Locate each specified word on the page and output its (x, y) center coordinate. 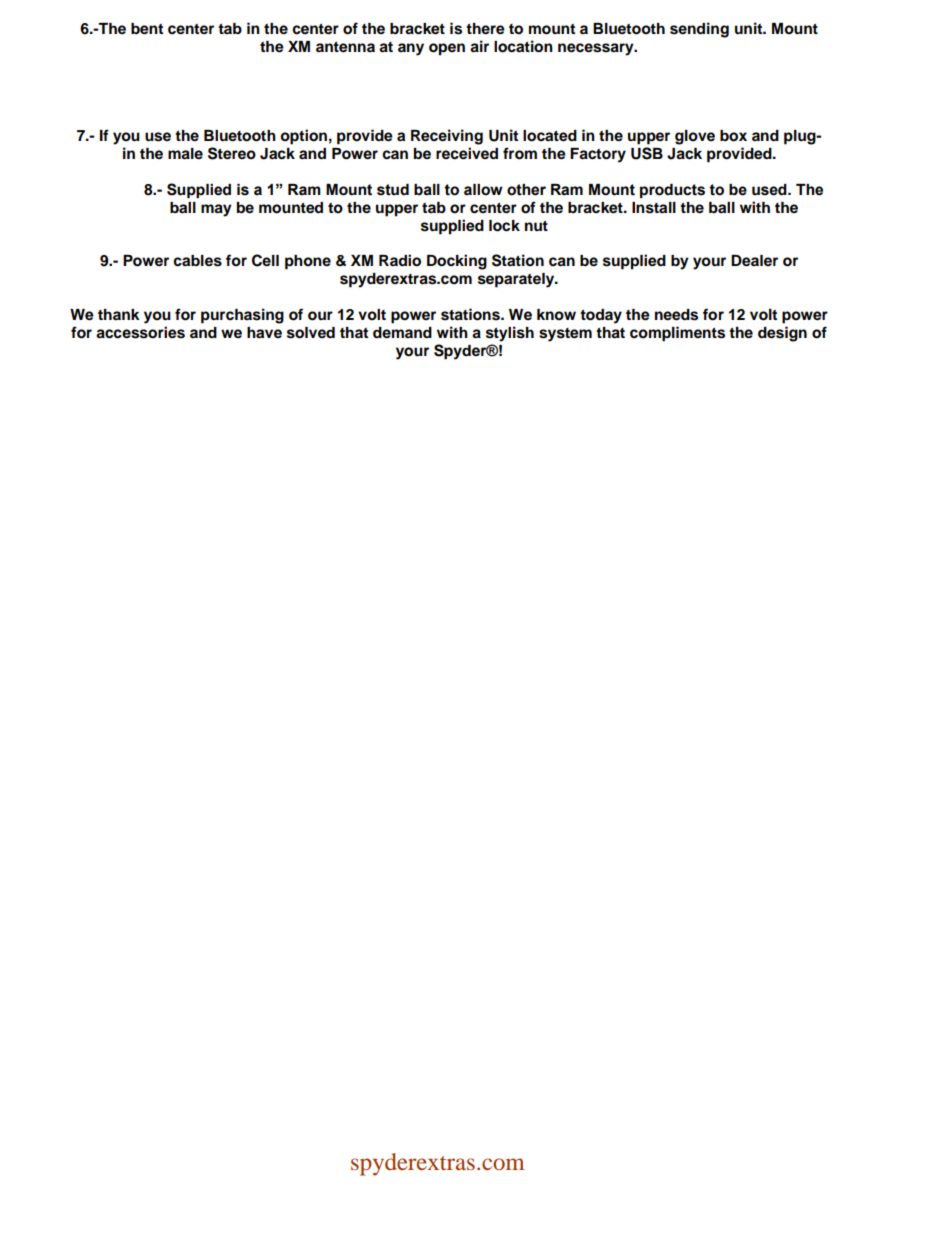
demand (402, 333)
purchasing (242, 316)
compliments (677, 334)
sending (699, 30)
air (479, 46)
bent (147, 29)
